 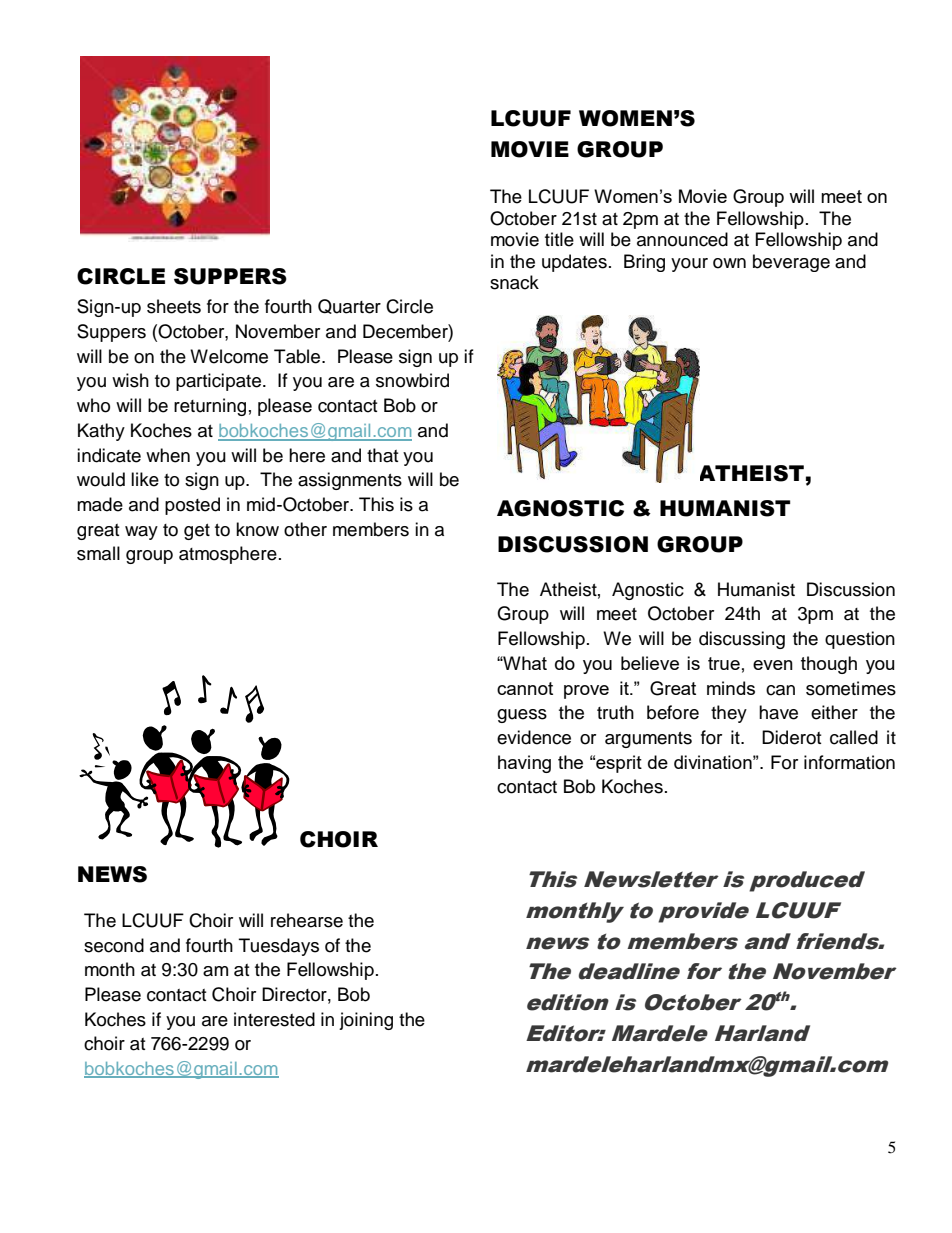 I want to click on that, so click(x=382, y=455).
